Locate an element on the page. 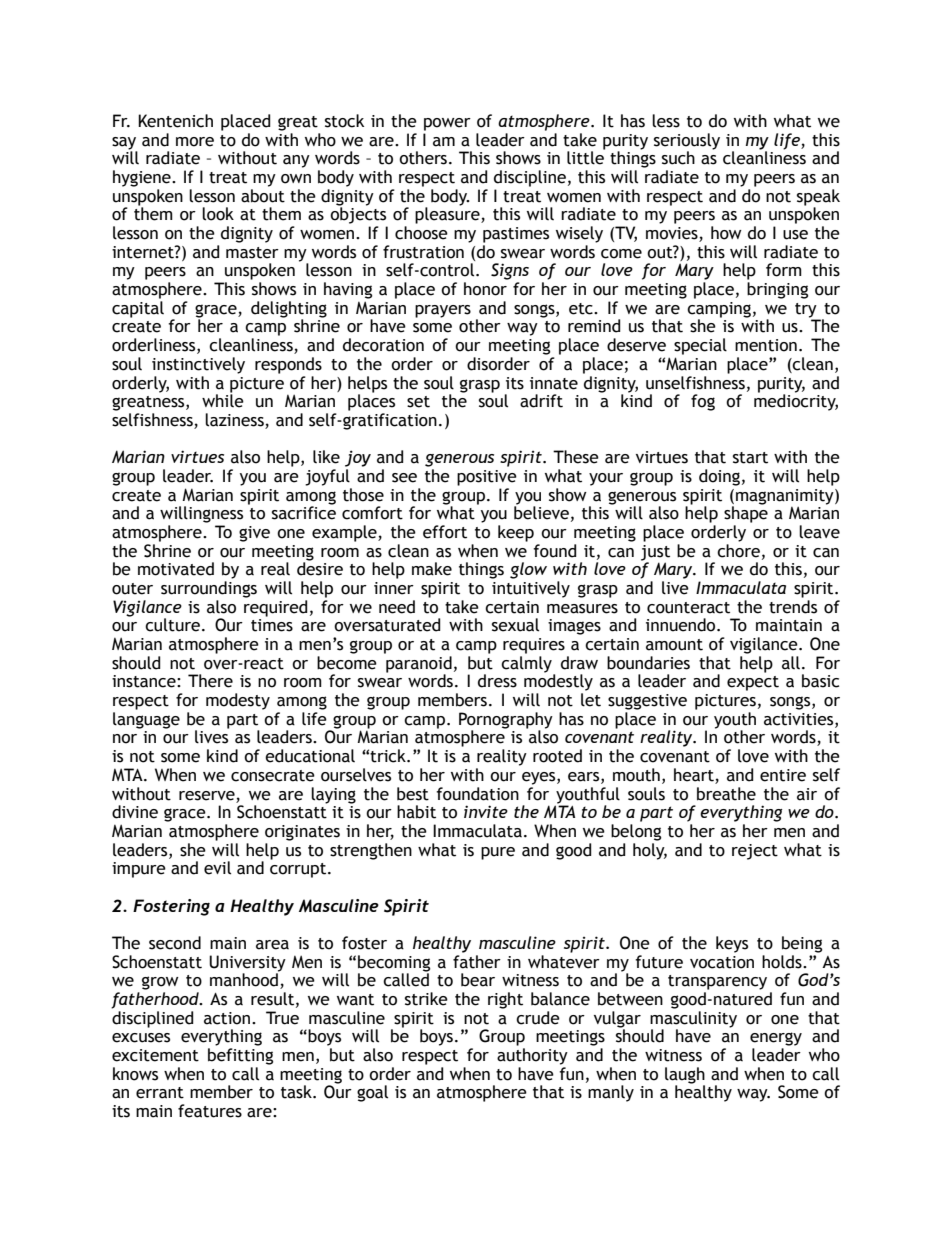  more is located at coordinates (195, 142).
